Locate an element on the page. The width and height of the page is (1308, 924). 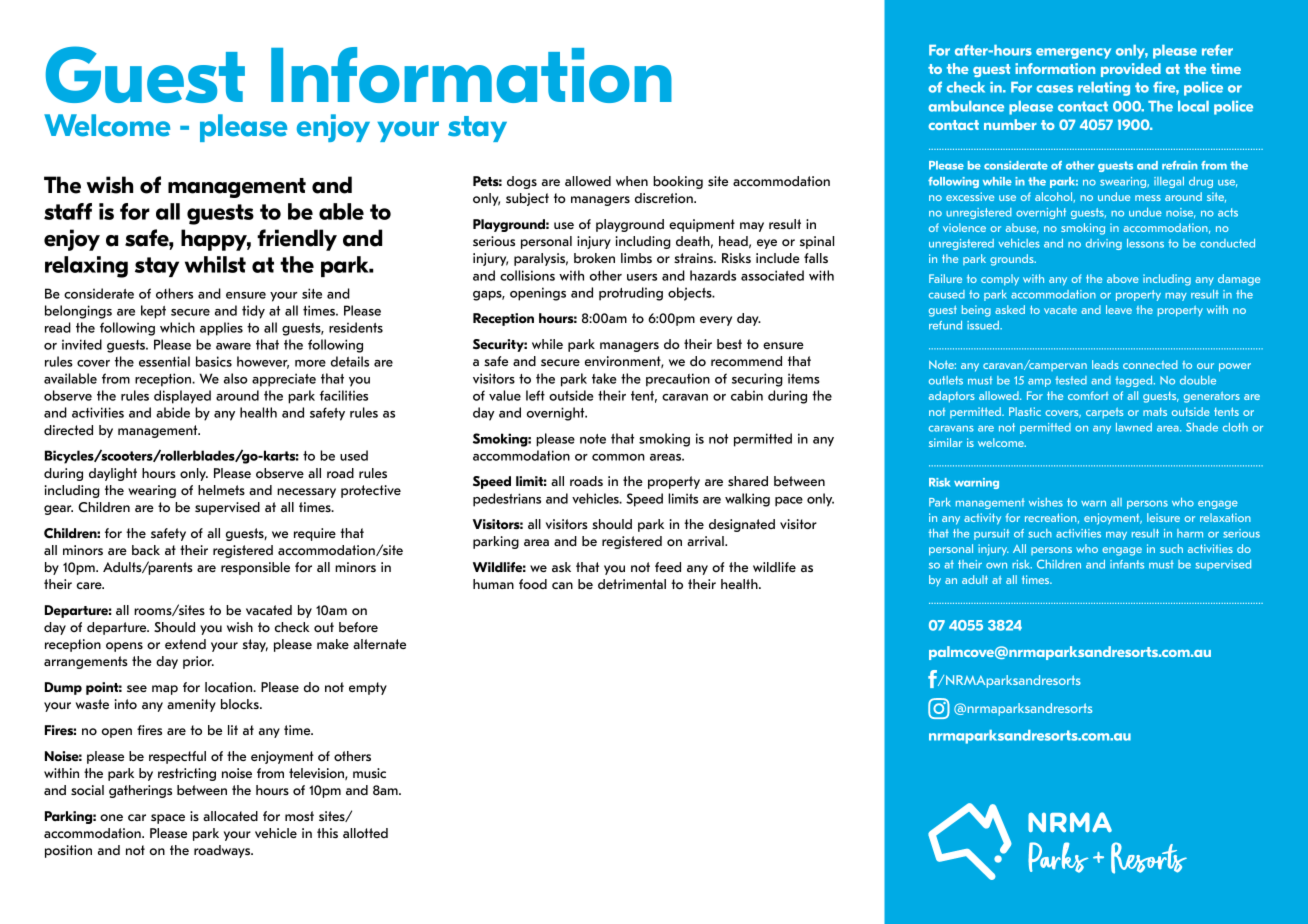
when is located at coordinates (632, 181).
